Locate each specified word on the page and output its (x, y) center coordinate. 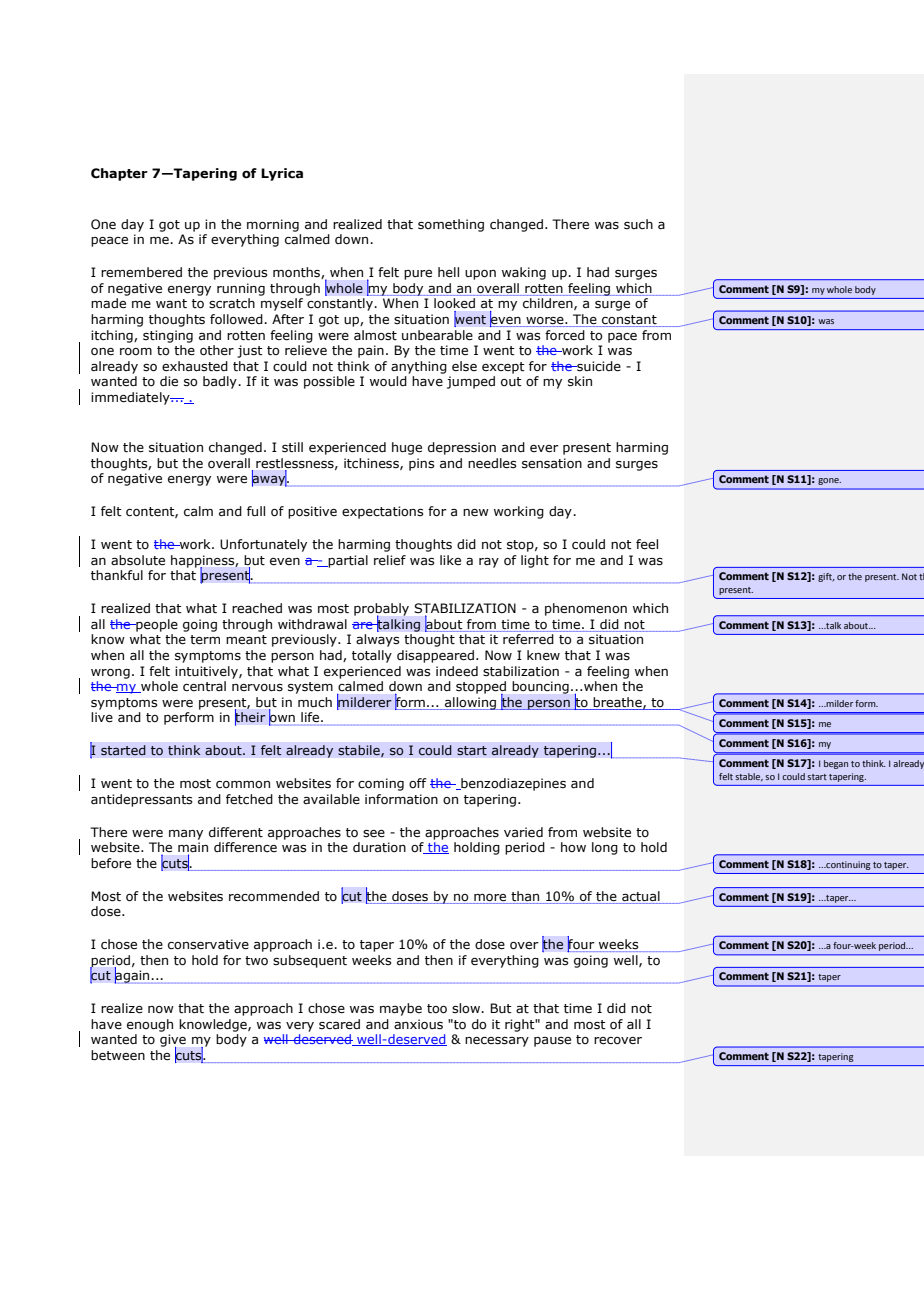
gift (826, 577)
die (169, 381)
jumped (471, 382)
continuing (847, 865)
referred (528, 639)
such (638, 224)
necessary (497, 1042)
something (451, 225)
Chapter (119, 174)
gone (829, 481)
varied (523, 832)
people (156, 625)
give (173, 1042)
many (186, 835)
